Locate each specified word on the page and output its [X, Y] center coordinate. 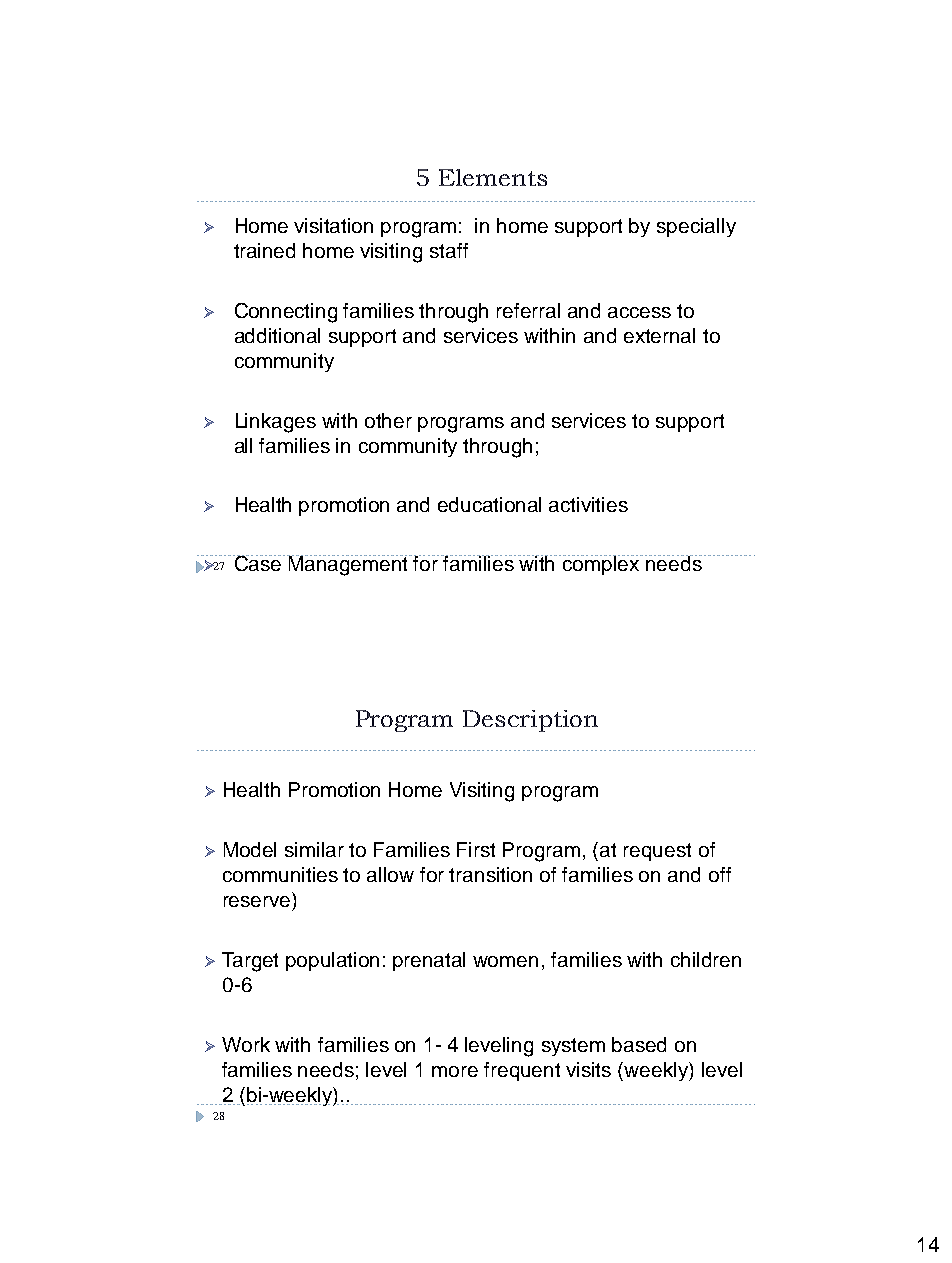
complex [602, 565]
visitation [333, 225]
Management [349, 565]
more [455, 1071]
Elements [493, 177]
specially [696, 227]
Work [246, 1044]
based [639, 1044]
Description [530, 721]
